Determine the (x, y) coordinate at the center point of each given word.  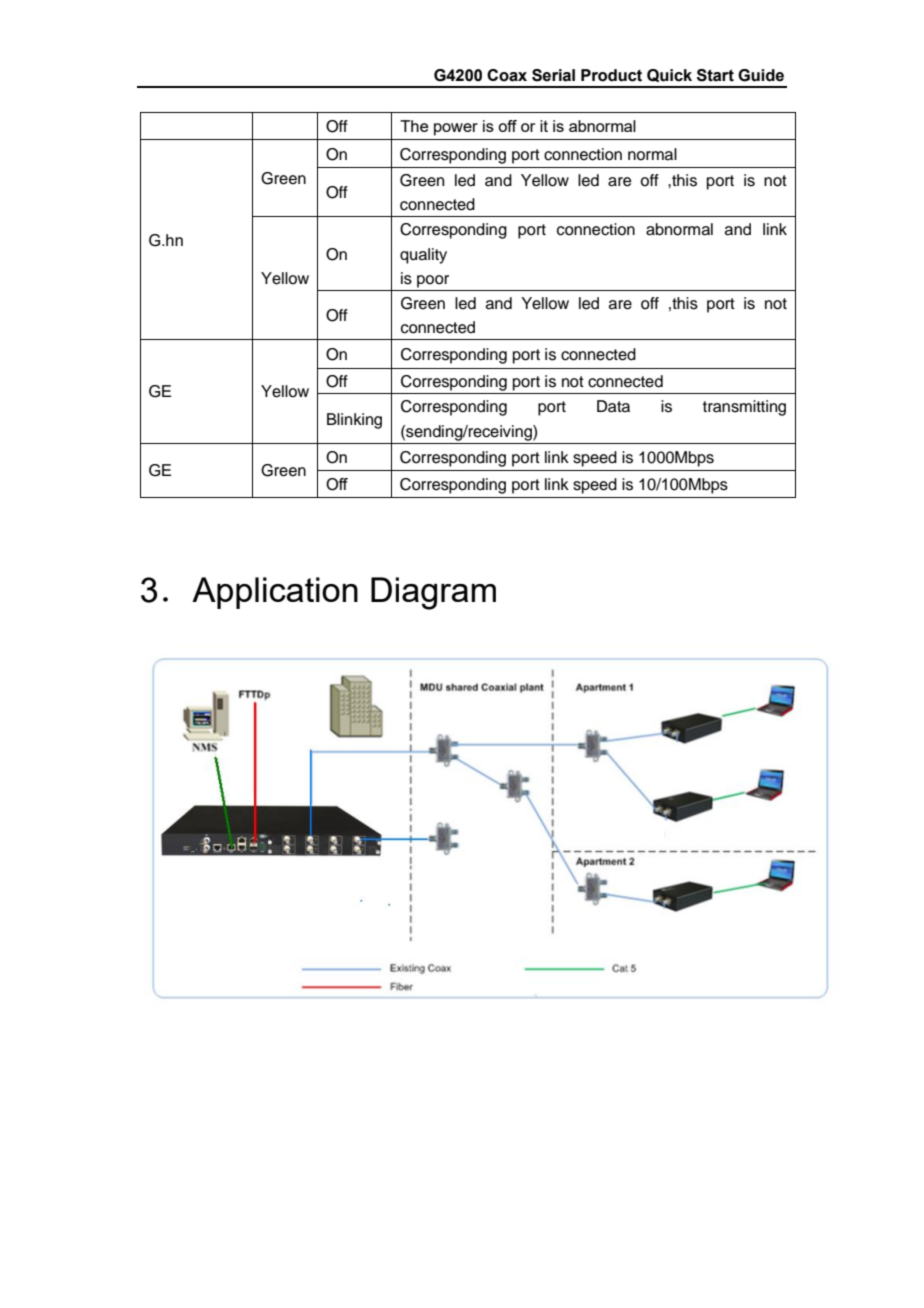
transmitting (744, 408)
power (456, 129)
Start (715, 75)
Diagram (433, 593)
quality (423, 256)
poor (433, 281)
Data (613, 406)
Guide (761, 75)
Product (611, 75)
